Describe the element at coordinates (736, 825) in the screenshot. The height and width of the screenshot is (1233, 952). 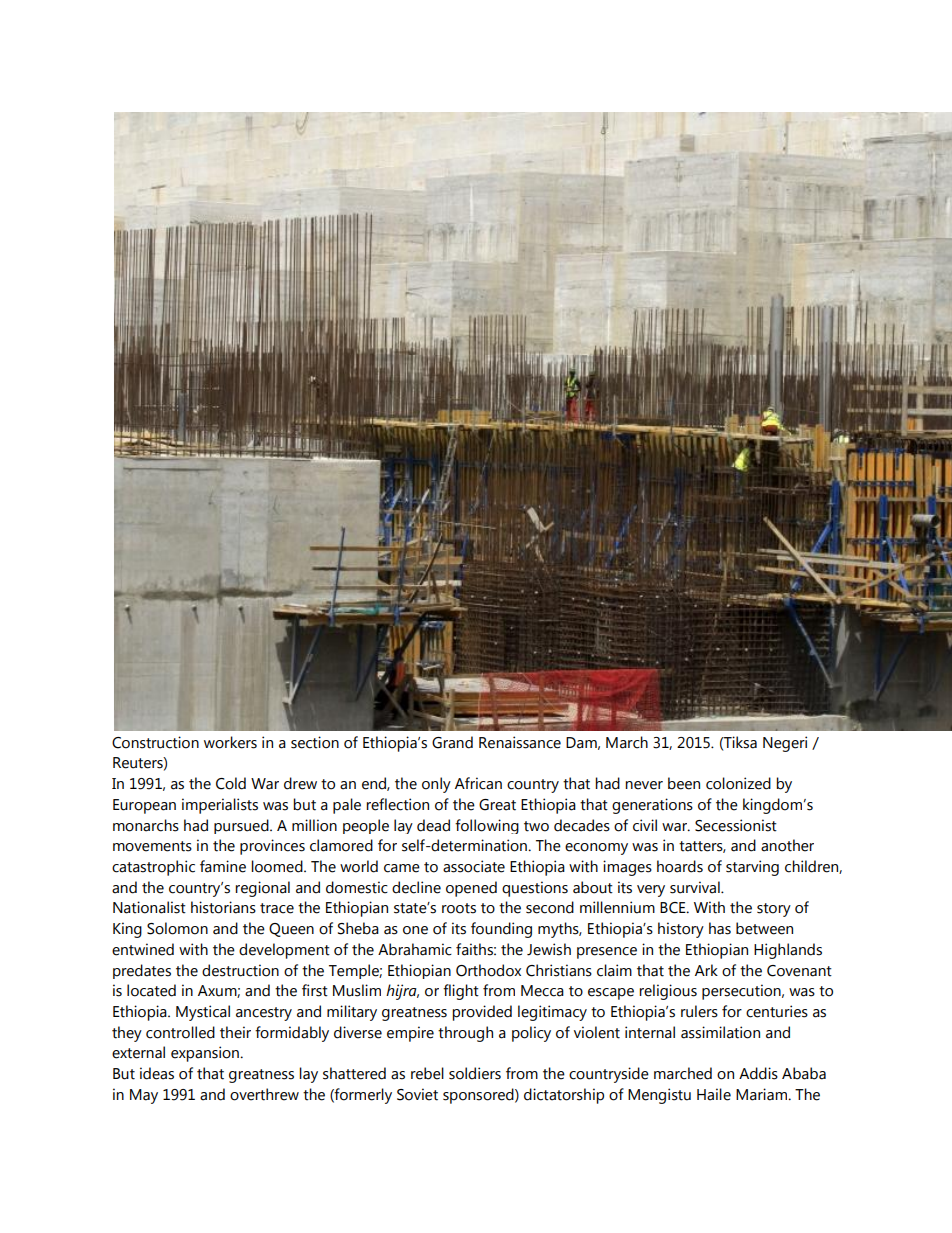
I see `Secessionist` at that location.
